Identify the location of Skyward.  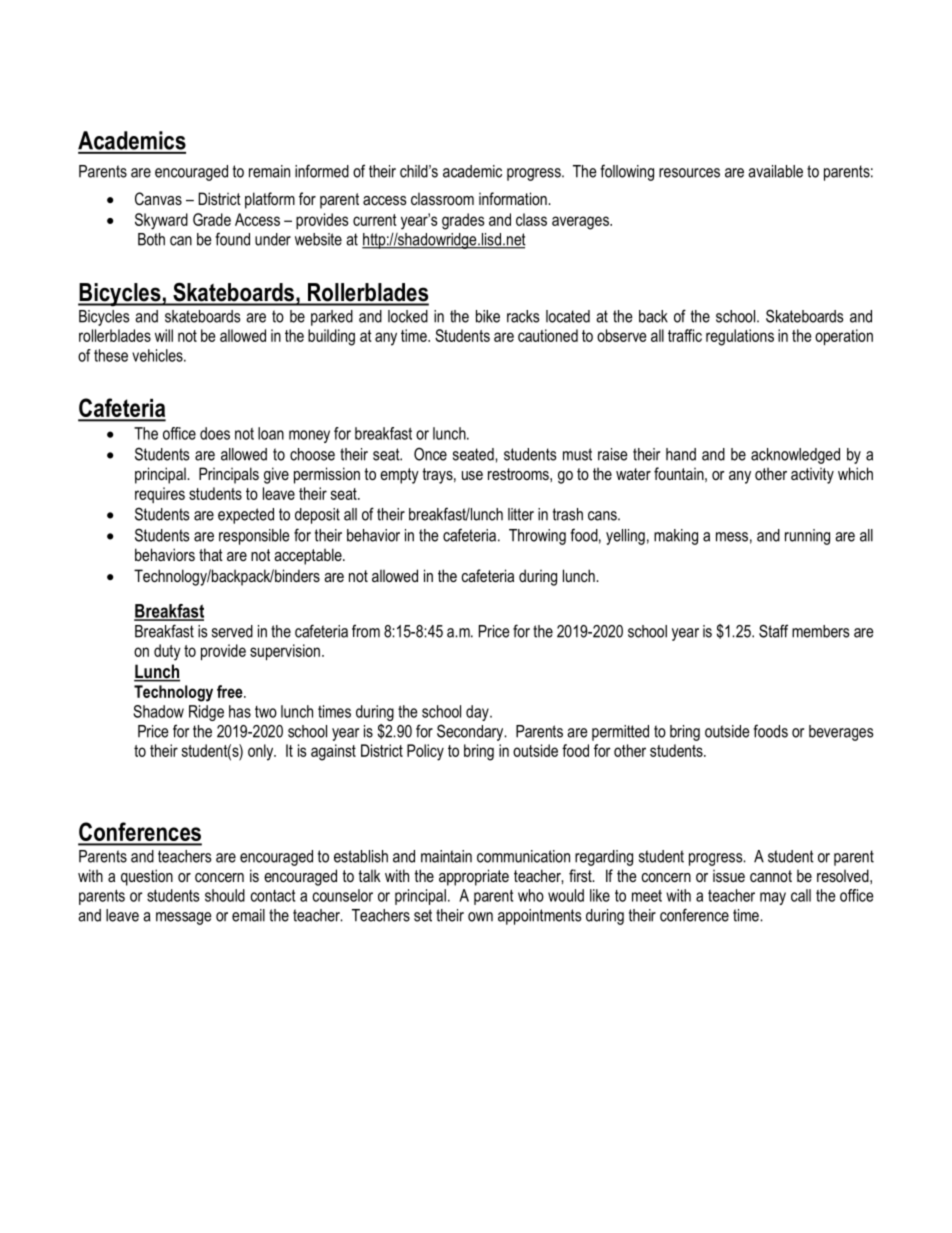
(161, 221).
